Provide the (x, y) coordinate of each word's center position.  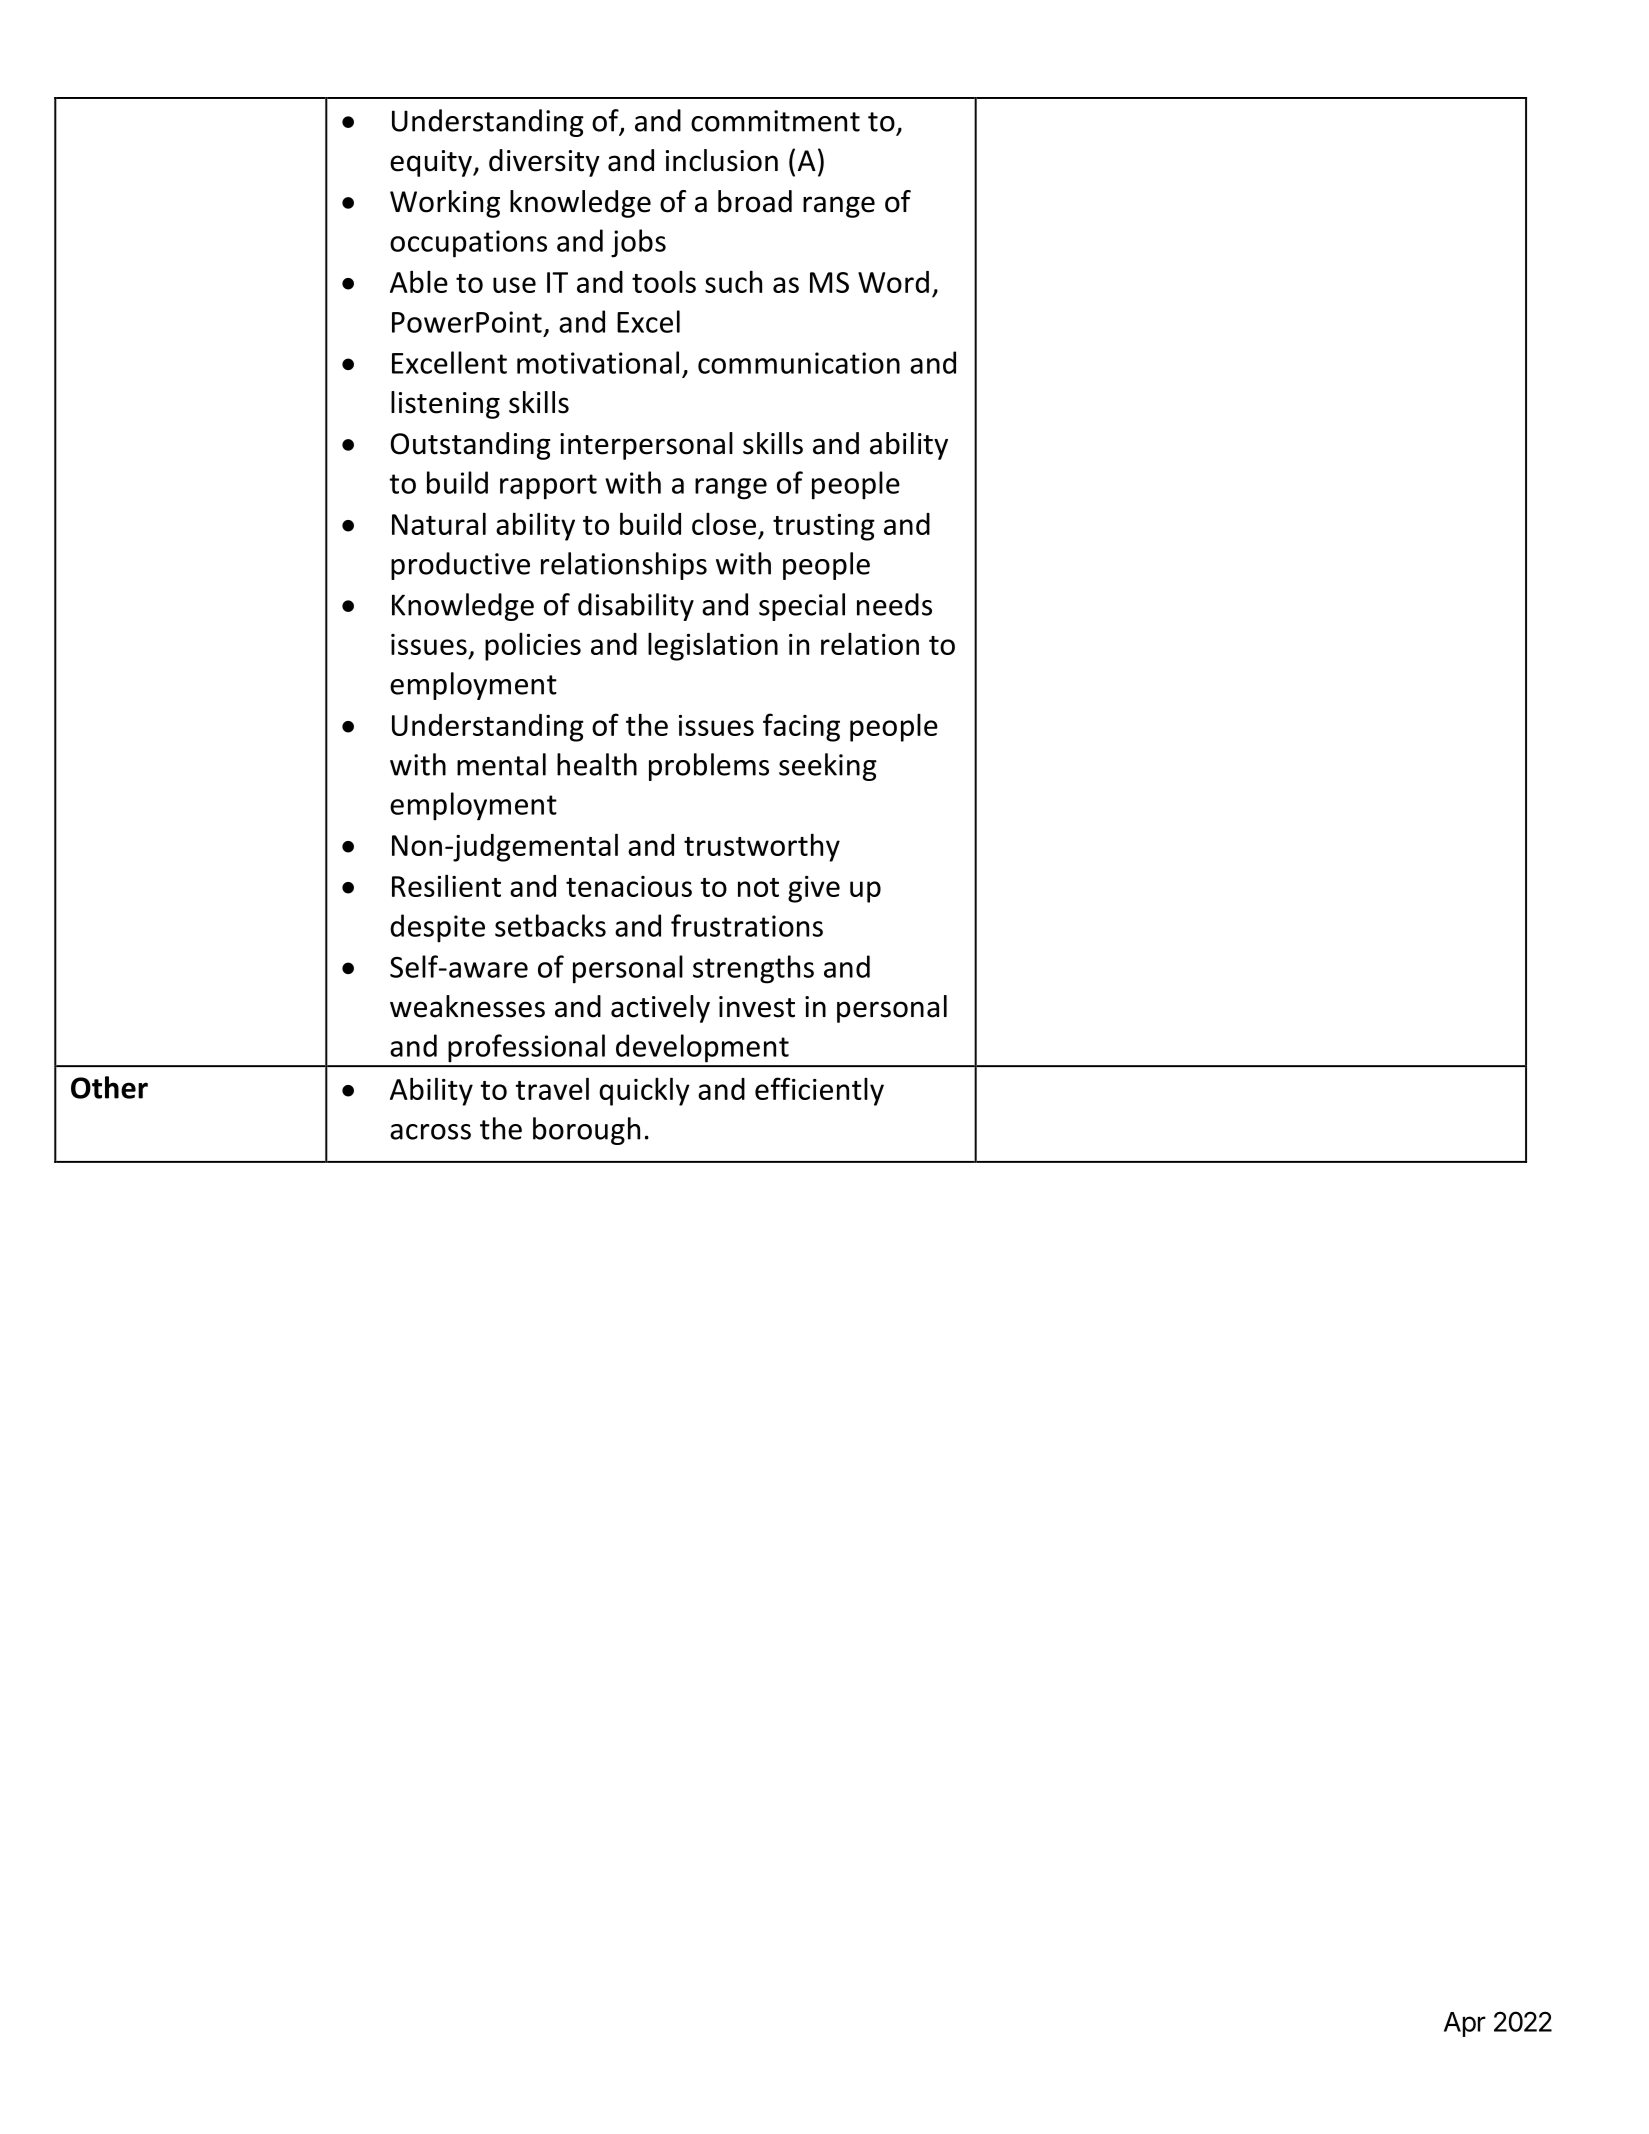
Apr (1465, 2024)
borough (586, 1131)
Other (109, 1087)
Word (893, 282)
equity (432, 163)
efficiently (819, 1091)
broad (755, 201)
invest (757, 1007)
